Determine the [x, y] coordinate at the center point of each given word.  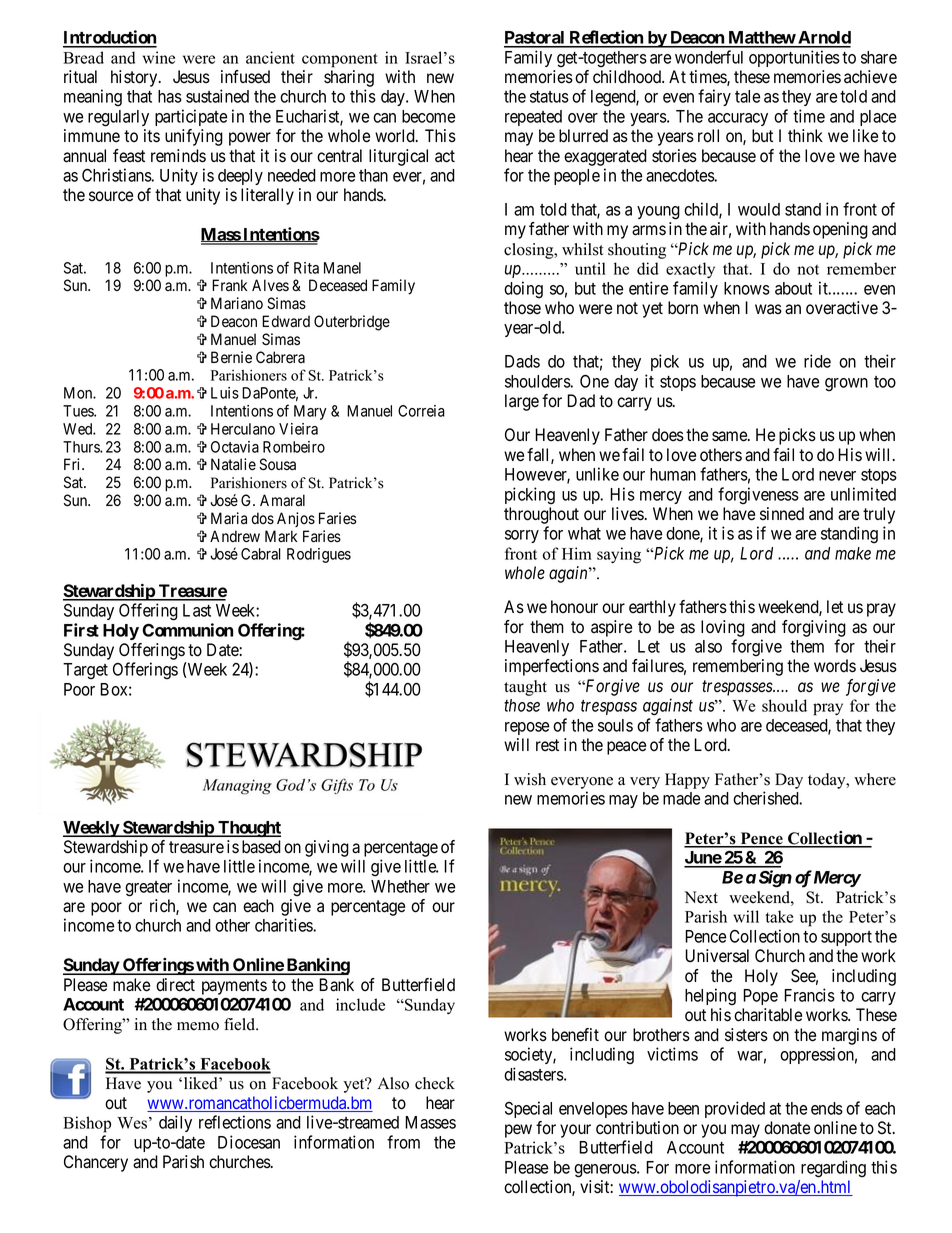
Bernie [231, 357]
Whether [400, 886]
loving [723, 628]
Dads [522, 361]
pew [518, 1131]
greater [148, 889]
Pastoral [535, 39]
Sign [775, 879]
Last [197, 610]
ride [817, 361]
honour [574, 607]
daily [175, 1123]
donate [787, 1128]
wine [159, 57]
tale [747, 96]
